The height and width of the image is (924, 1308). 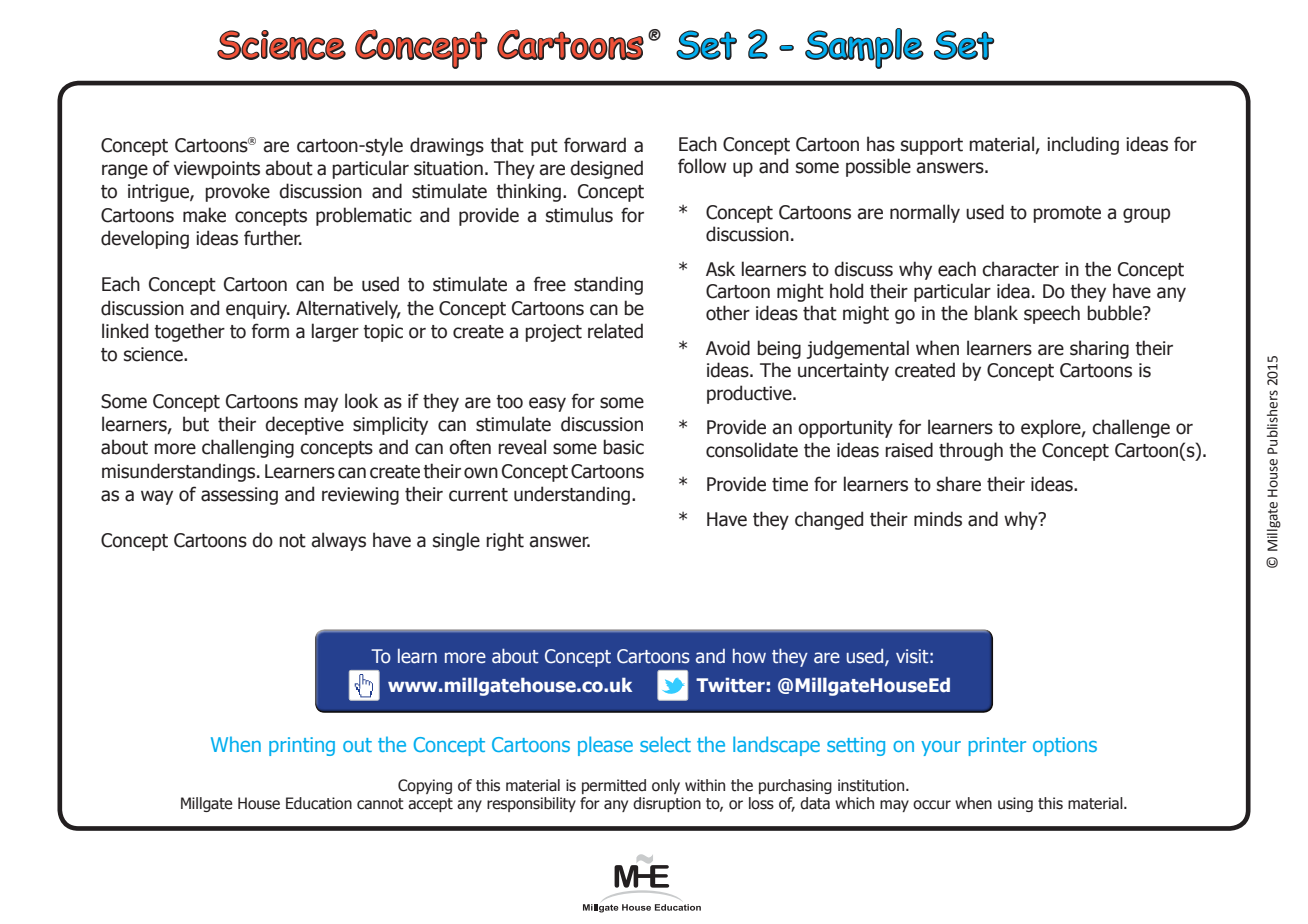 What do you see at coordinates (217, 170) in the image?
I see `viewpoints` at bounding box center [217, 170].
